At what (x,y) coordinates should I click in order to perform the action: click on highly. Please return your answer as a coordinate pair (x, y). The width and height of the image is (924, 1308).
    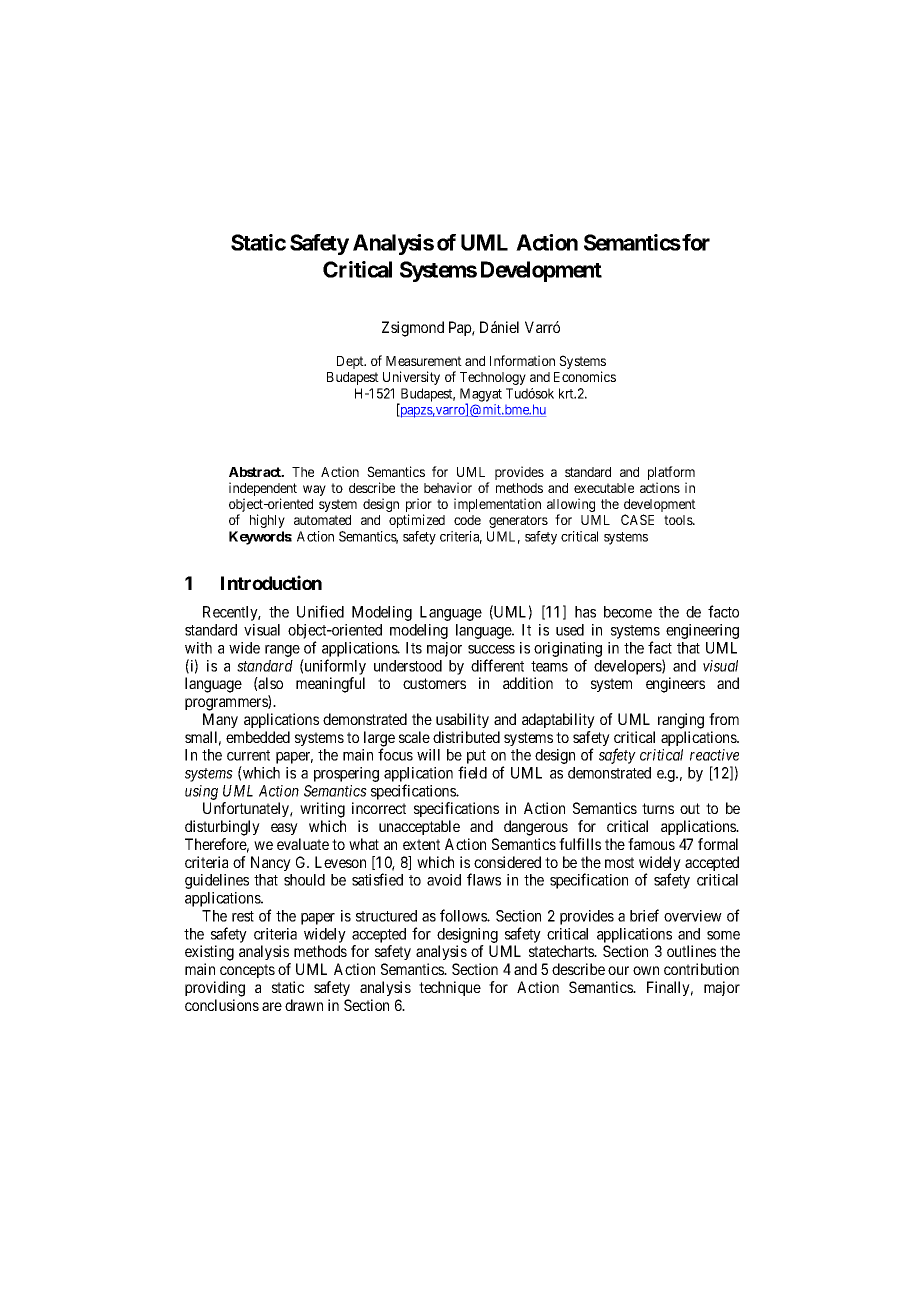
    Looking at the image, I should click on (267, 521).
